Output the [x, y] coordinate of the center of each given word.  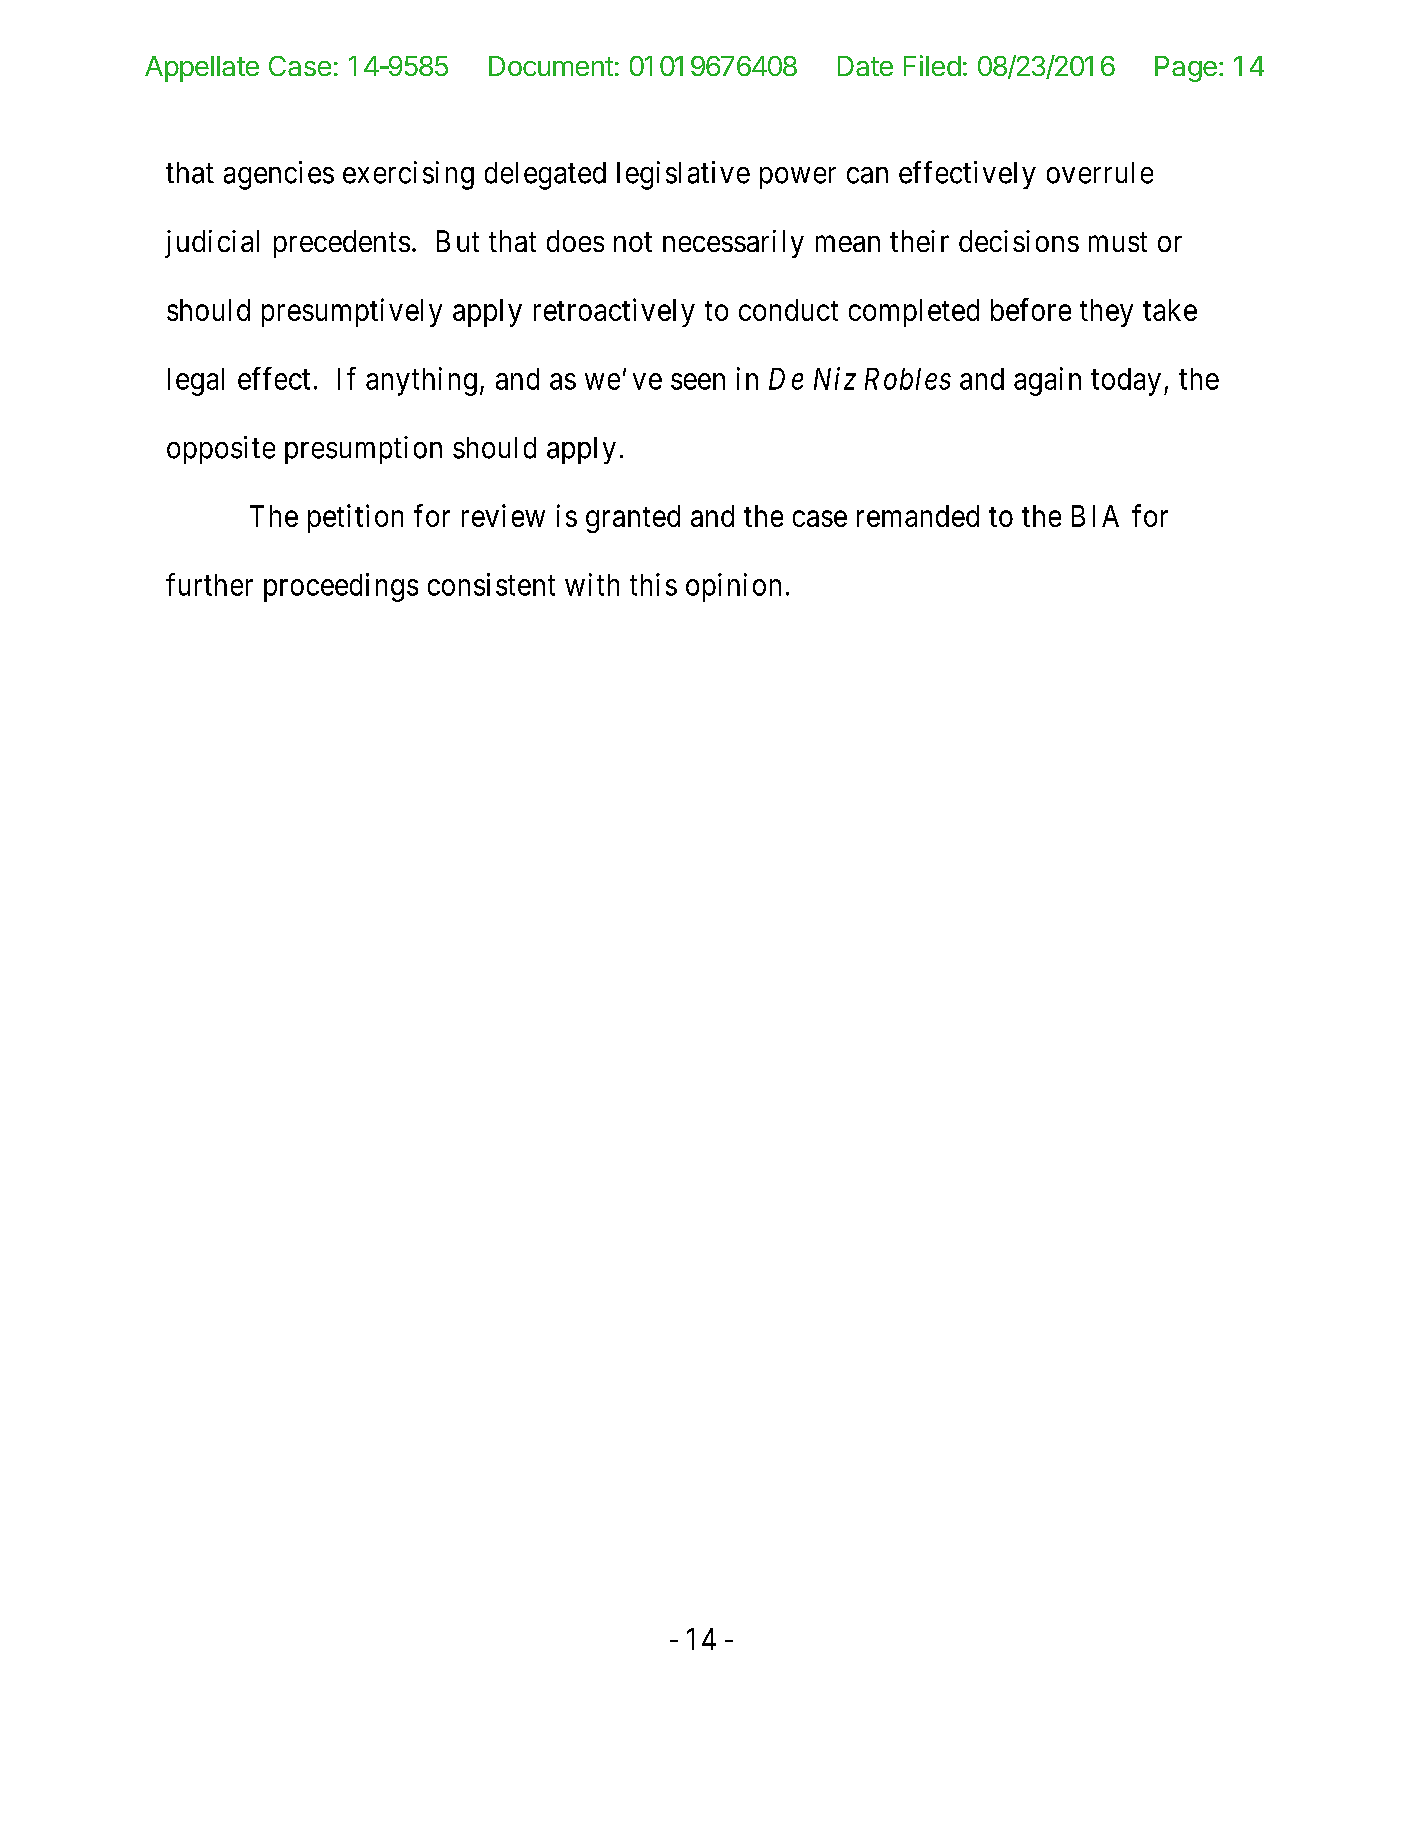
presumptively [352, 312]
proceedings [341, 587]
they [1106, 313]
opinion [733, 587]
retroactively [614, 312]
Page [1186, 69]
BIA [1095, 516]
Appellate [202, 69]
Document [551, 66]
